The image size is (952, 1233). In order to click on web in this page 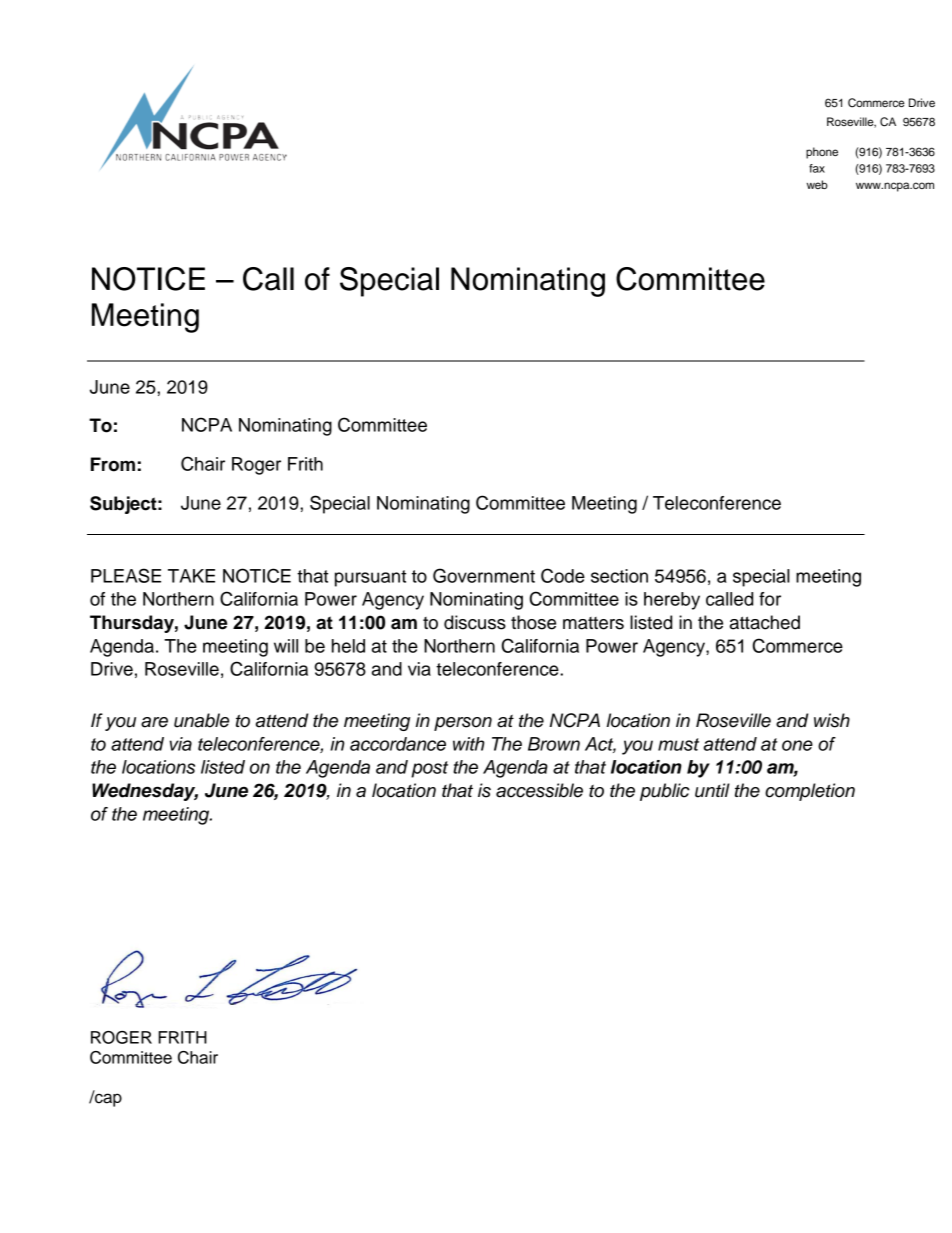, I will do `click(817, 184)`.
